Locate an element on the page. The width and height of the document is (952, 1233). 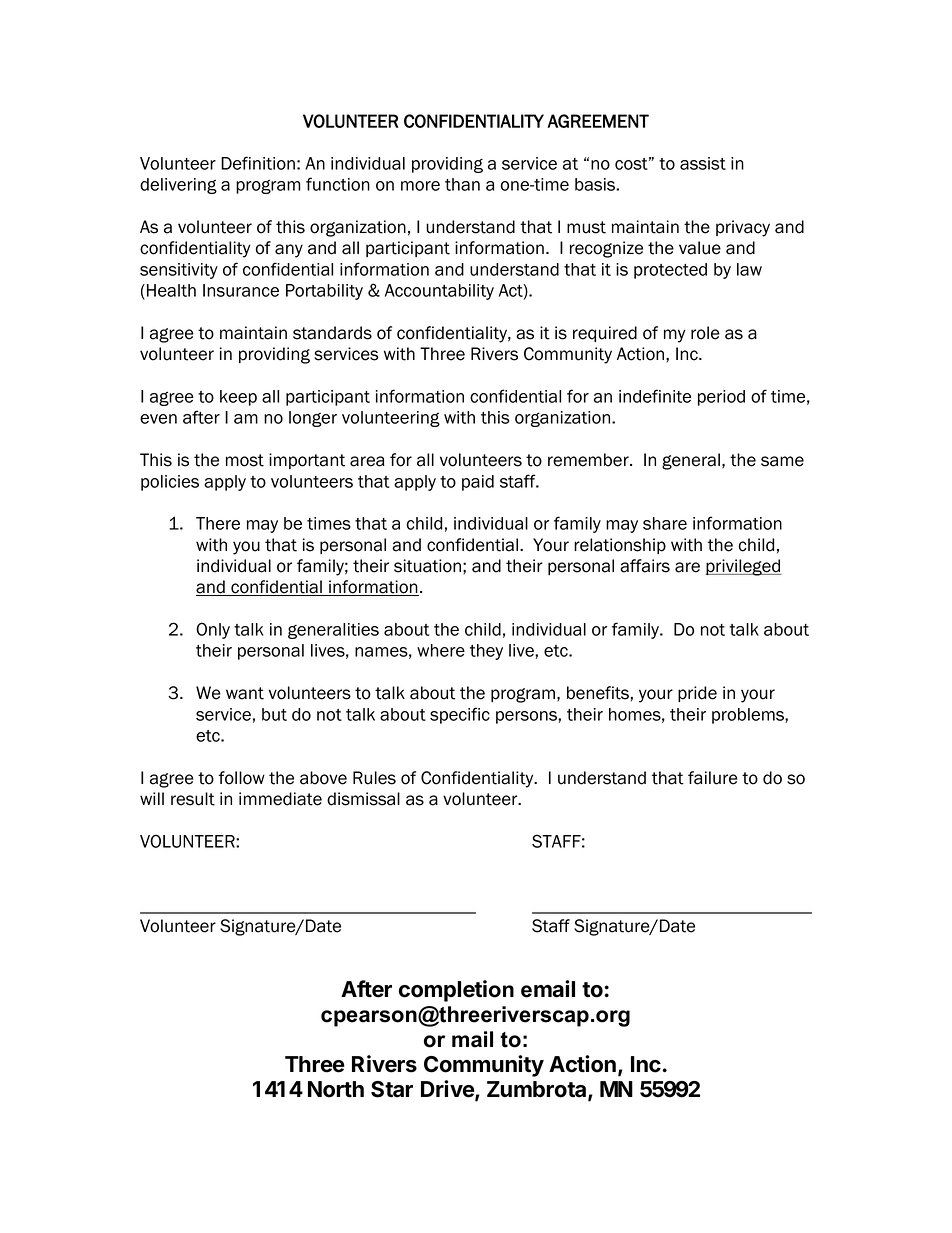
North is located at coordinates (336, 1089).
